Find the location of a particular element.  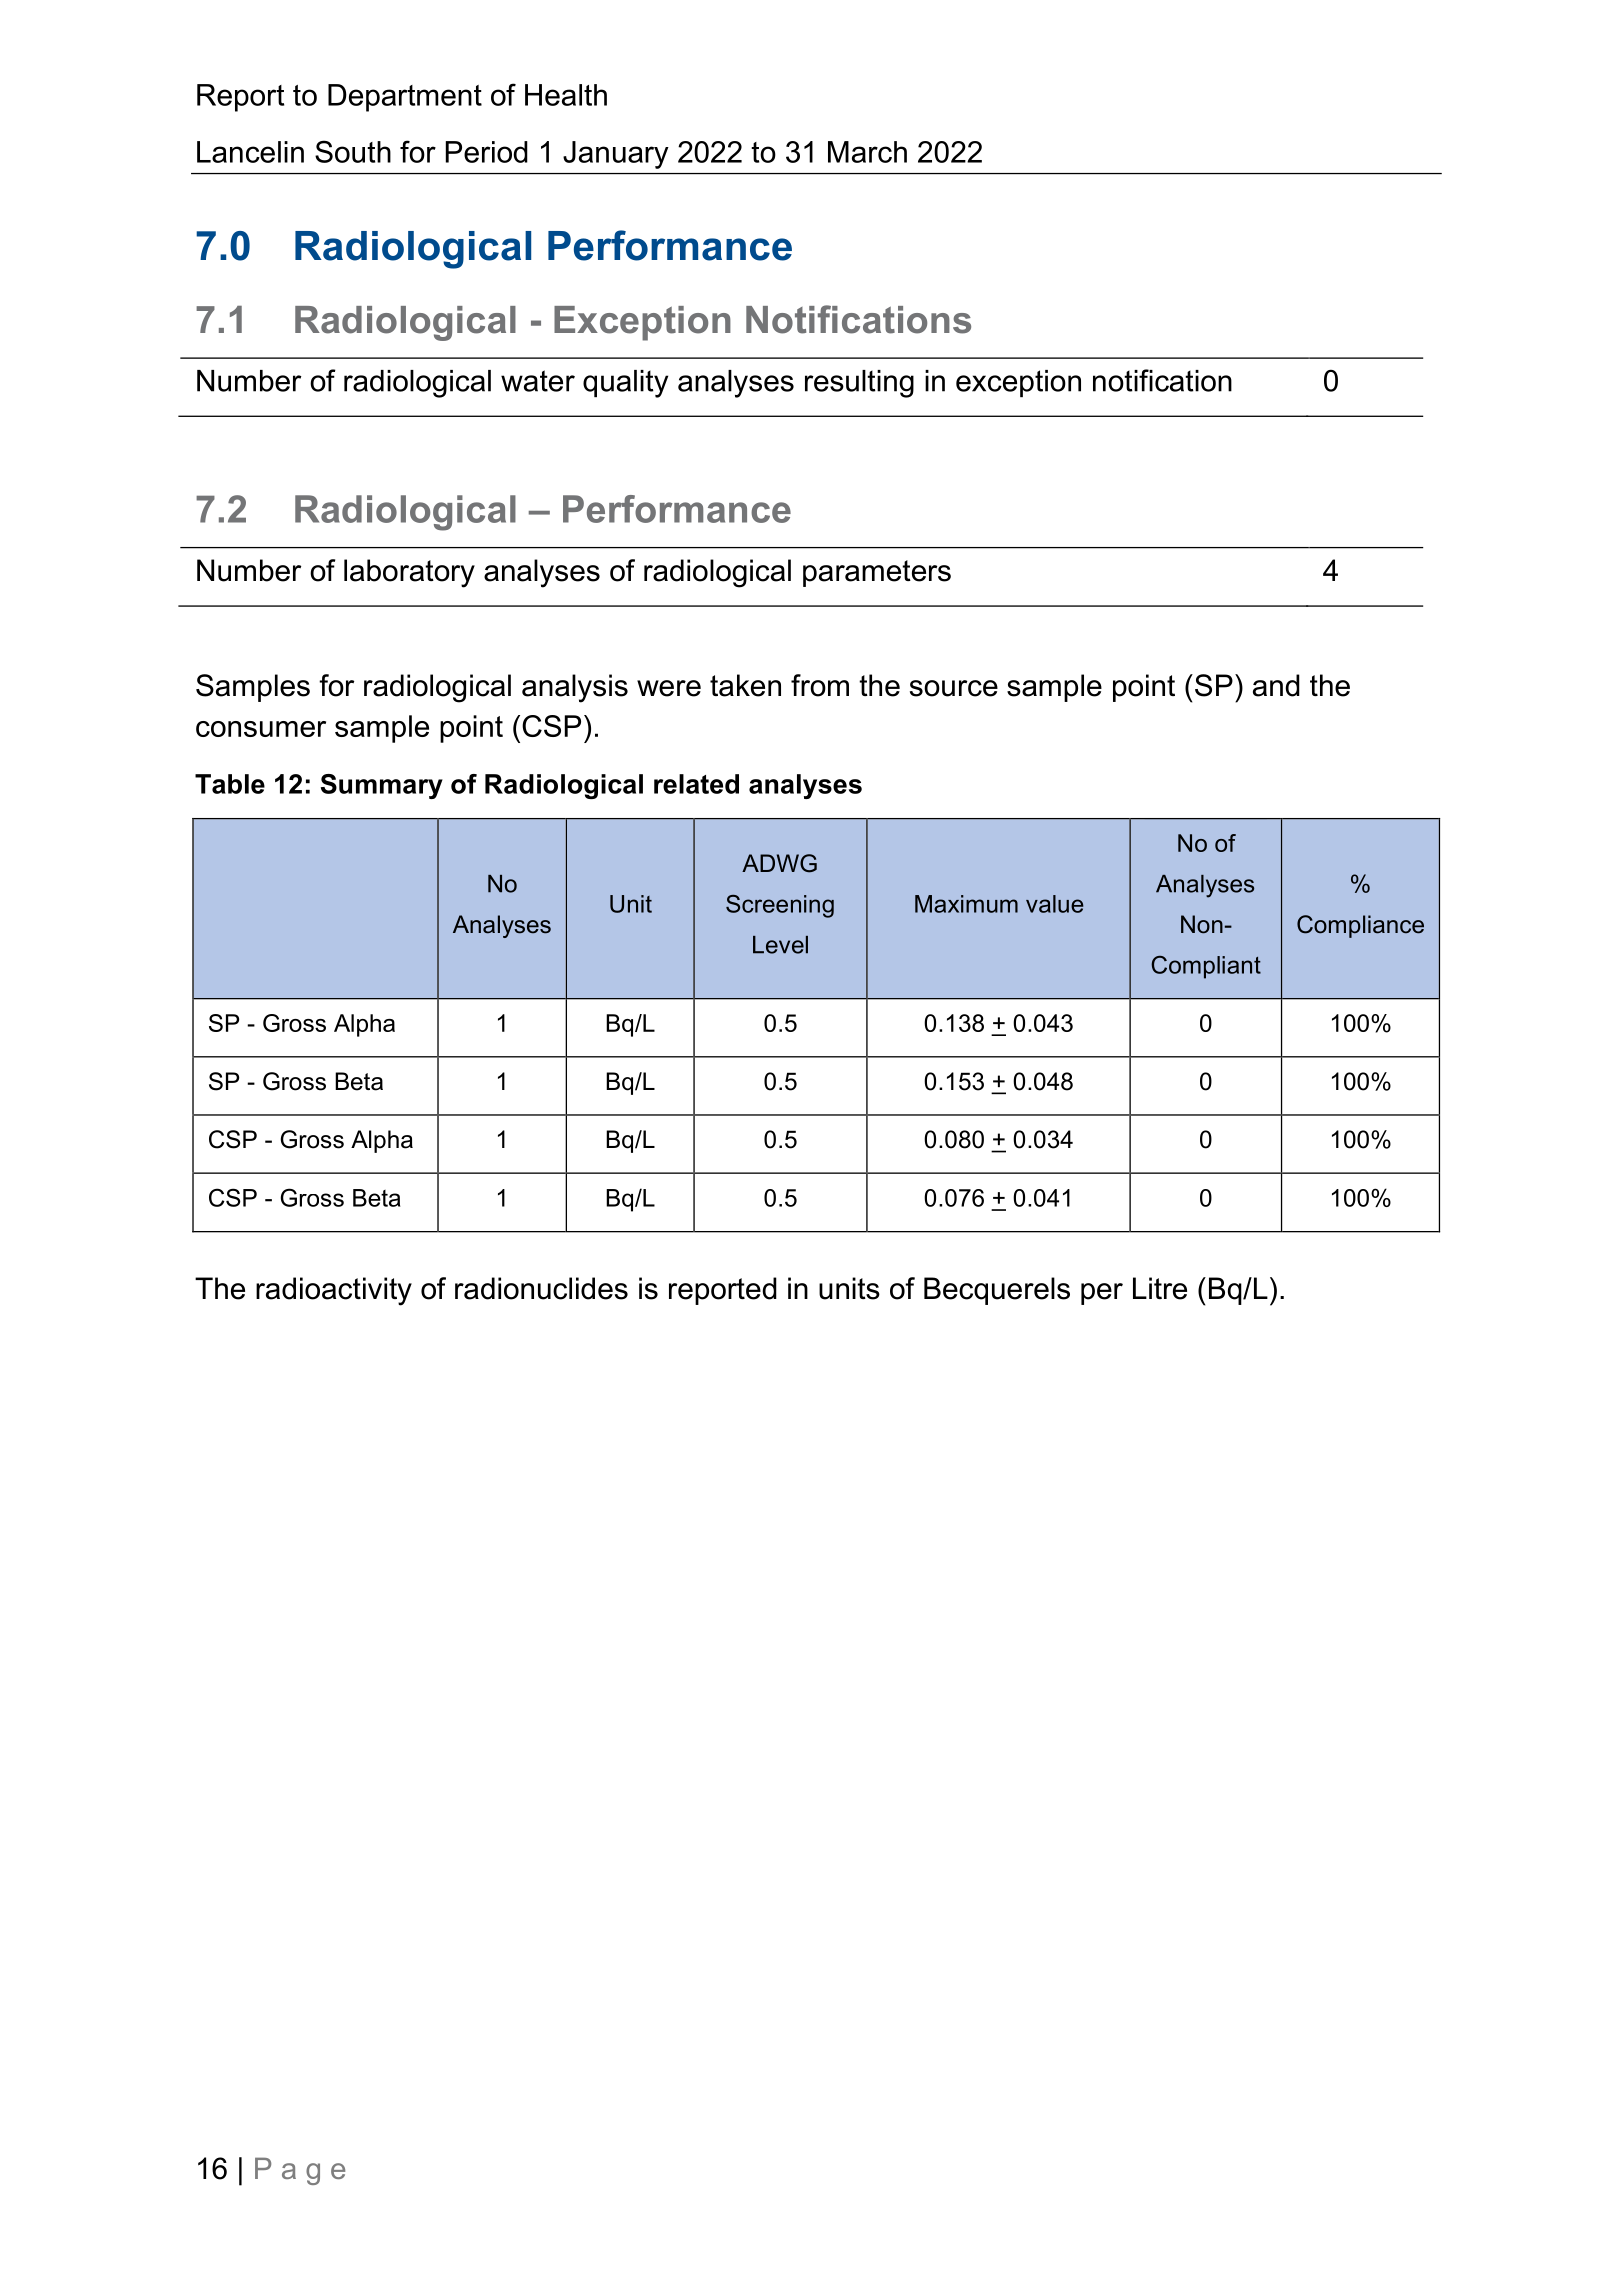

Level is located at coordinates (780, 945).
